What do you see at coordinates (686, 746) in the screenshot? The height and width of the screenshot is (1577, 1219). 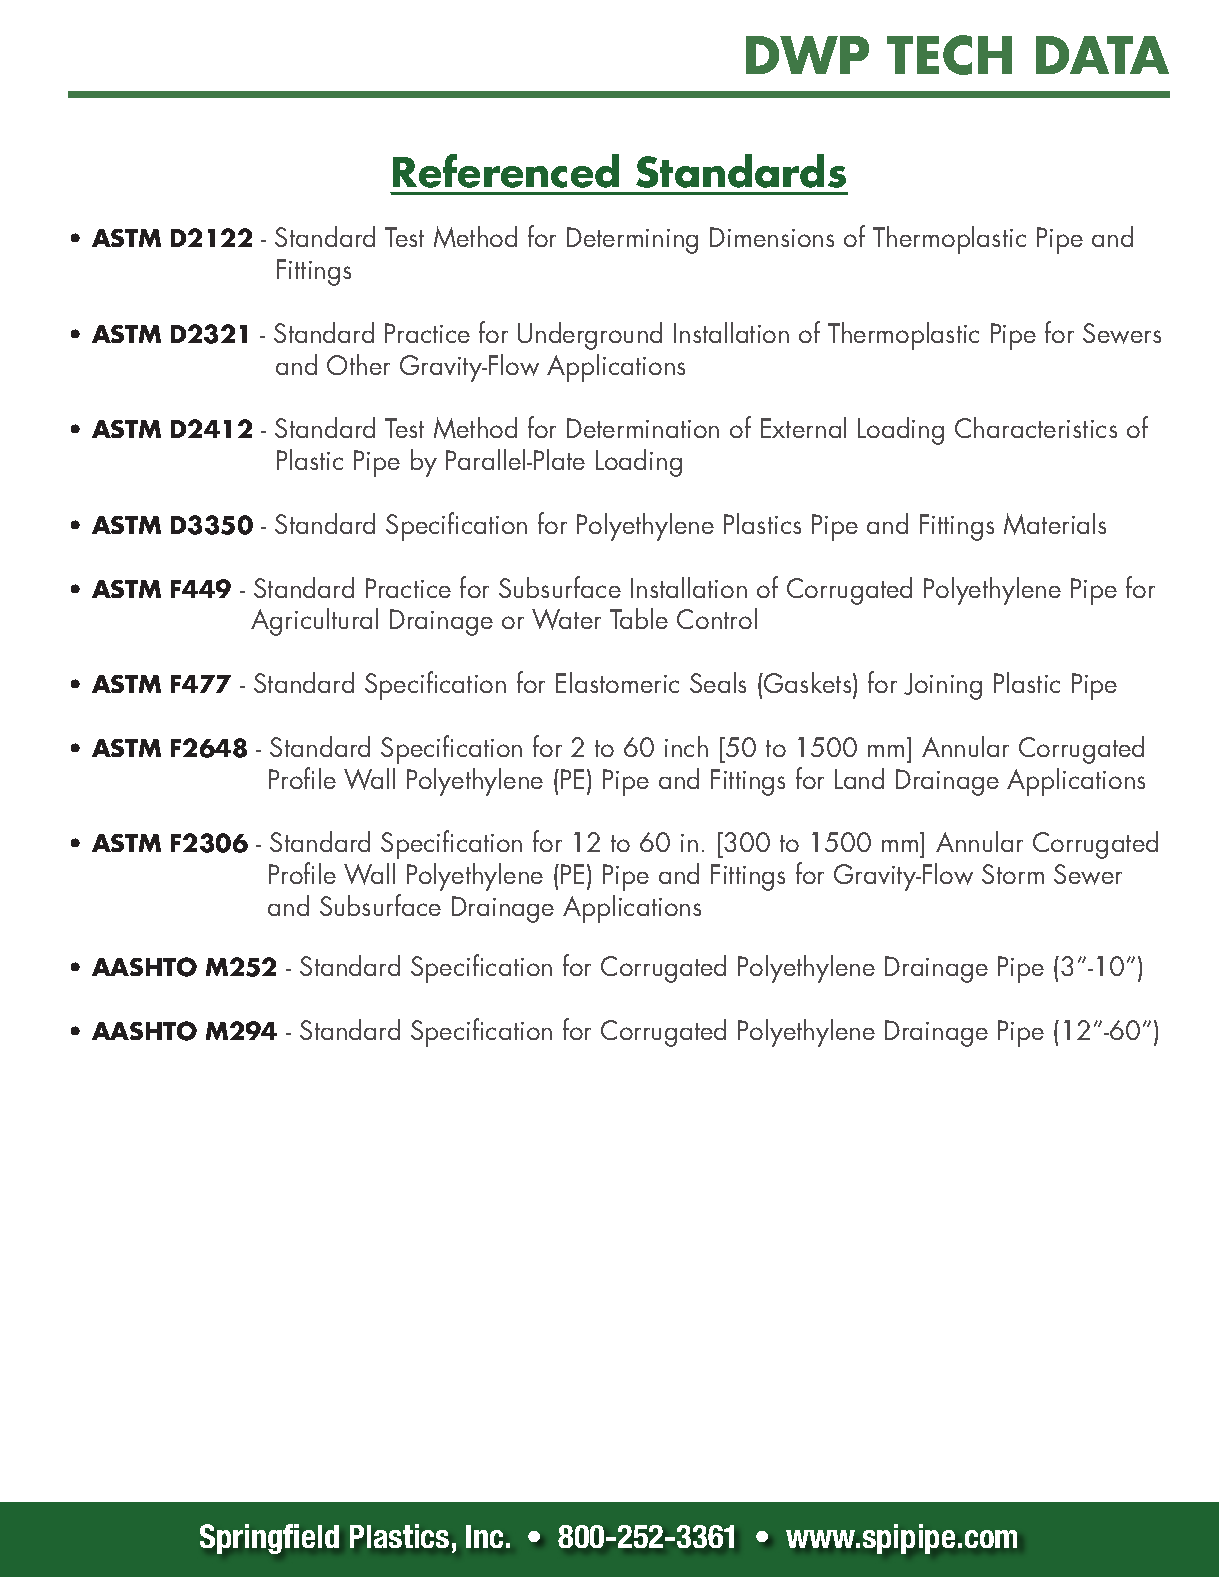 I see `inch` at bounding box center [686, 746].
